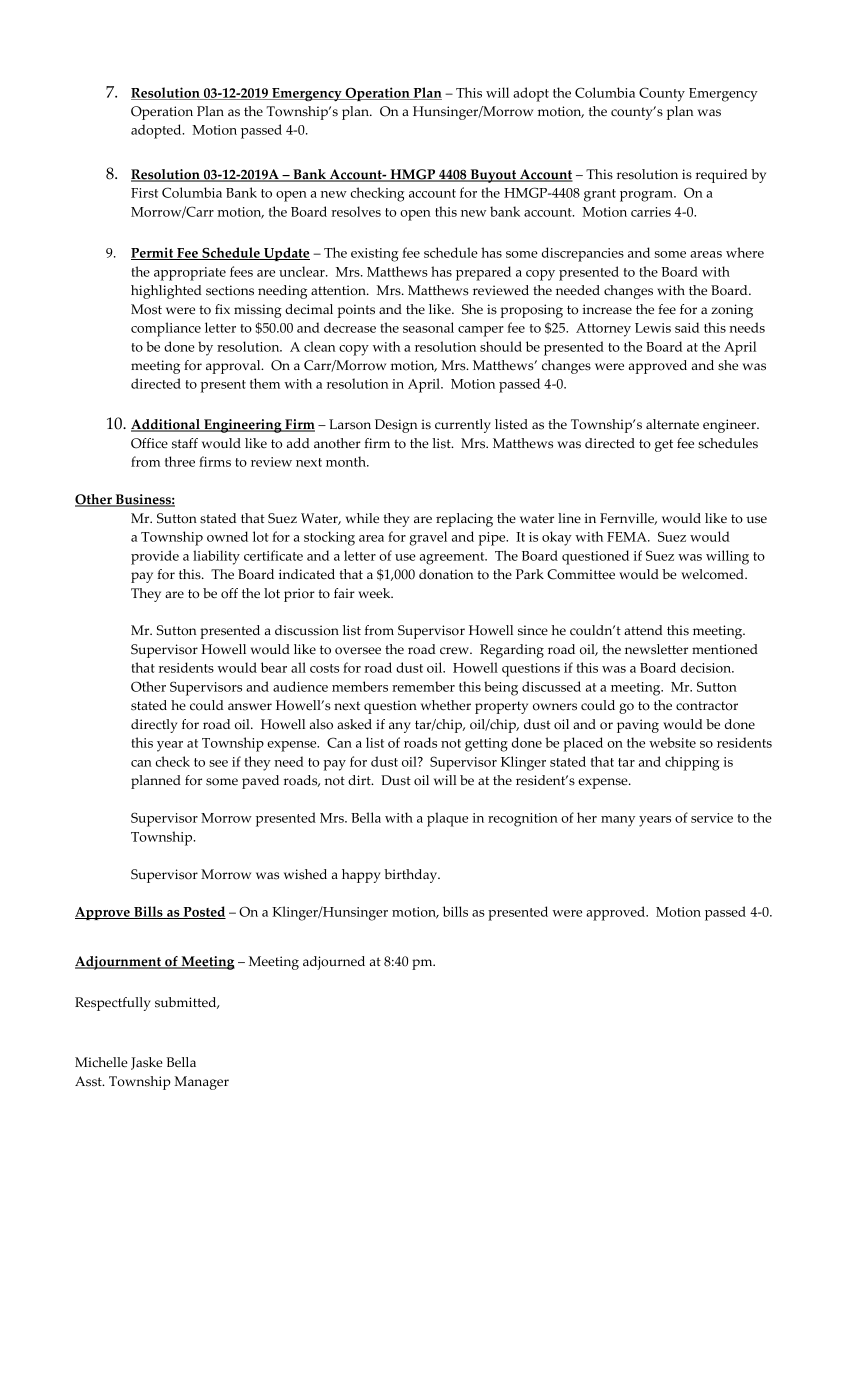 This document has height=1400, width=849. What do you see at coordinates (360, 780) in the document?
I see `dirt` at bounding box center [360, 780].
